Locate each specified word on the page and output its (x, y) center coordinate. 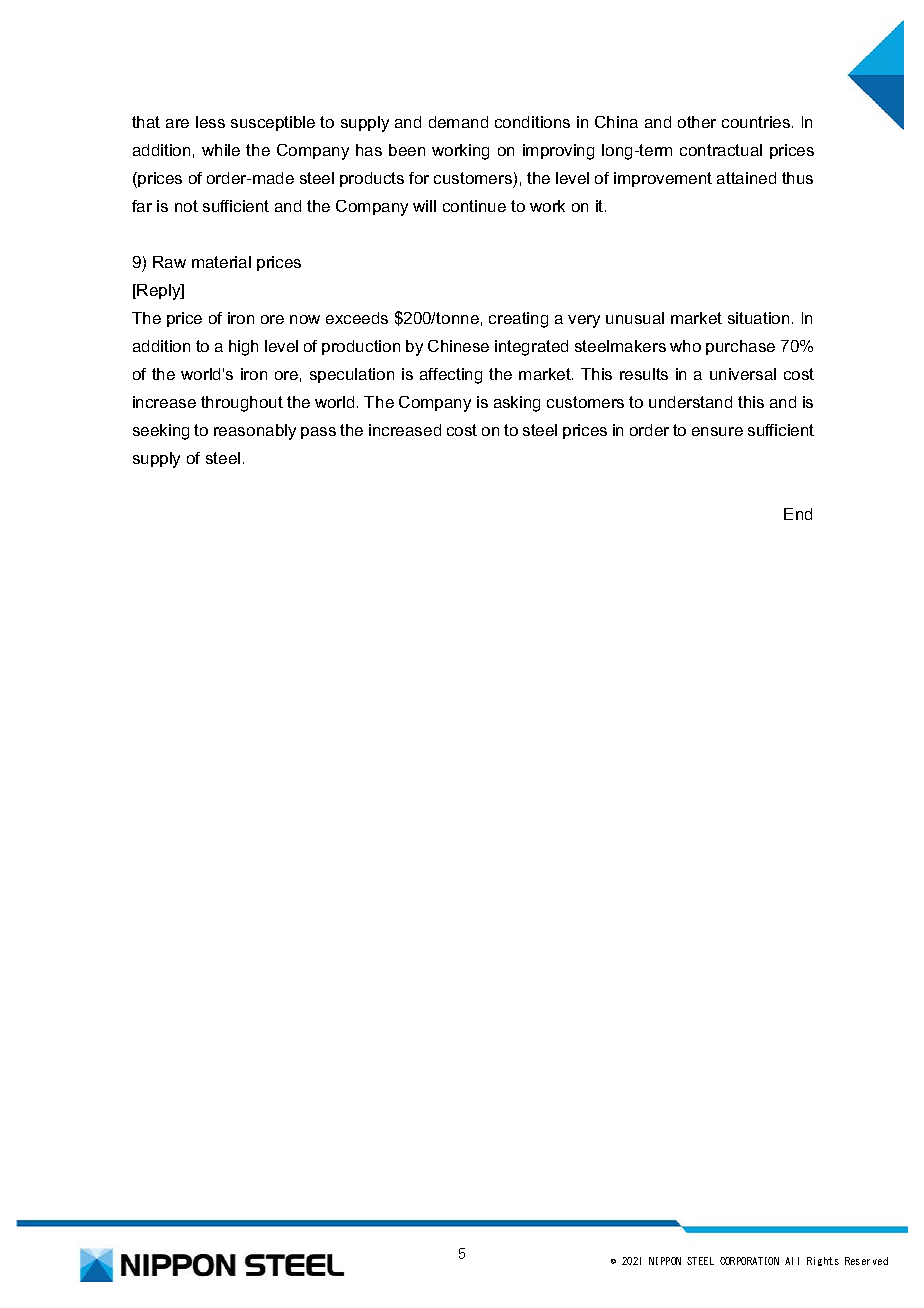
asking (517, 404)
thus (797, 178)
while (221, 150)
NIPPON (665, 1261)
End (798, 514)
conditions (532, 122)
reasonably (255, 432)
